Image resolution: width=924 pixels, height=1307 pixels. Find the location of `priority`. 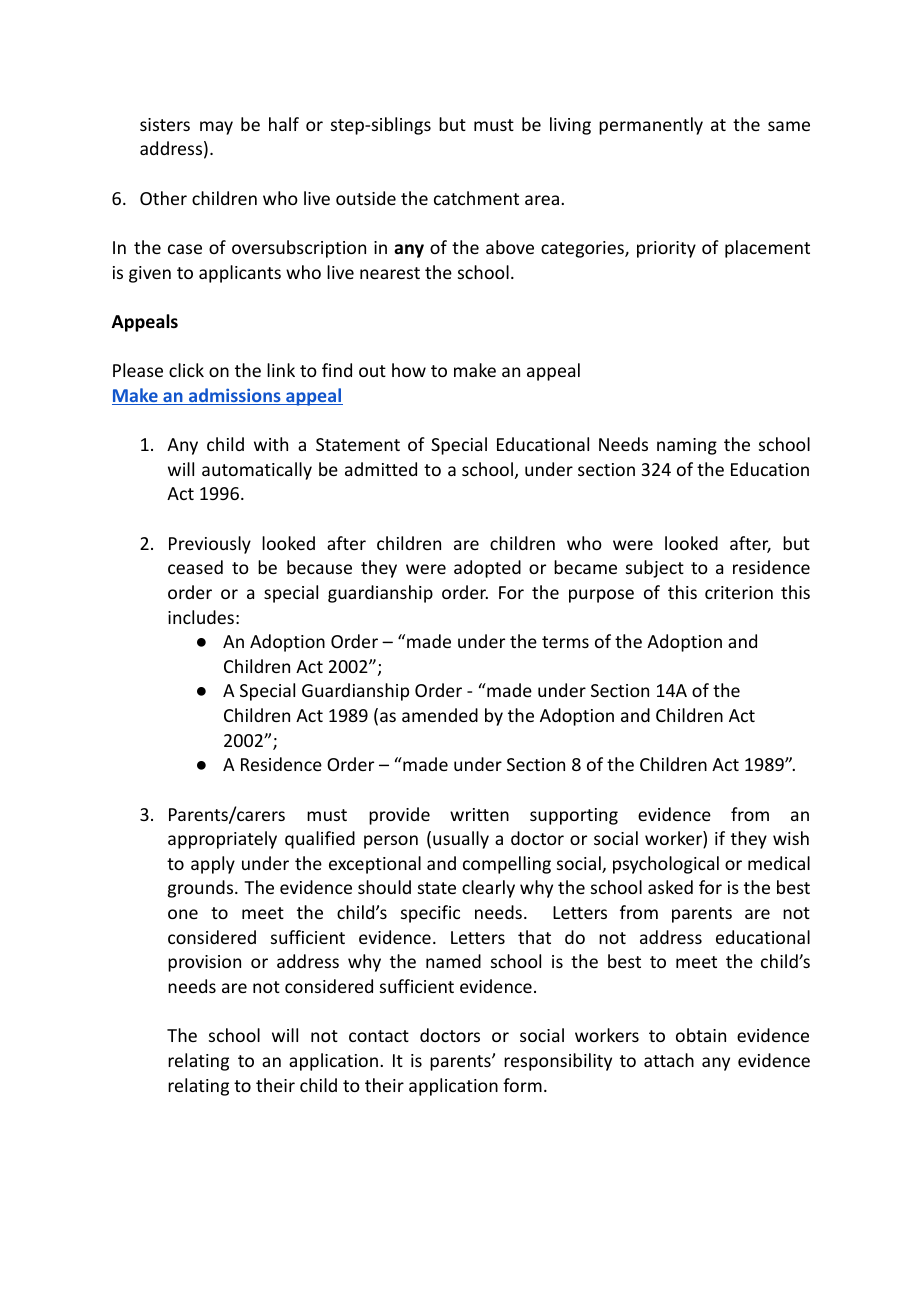

priority is located at coordinates (666, 249).
